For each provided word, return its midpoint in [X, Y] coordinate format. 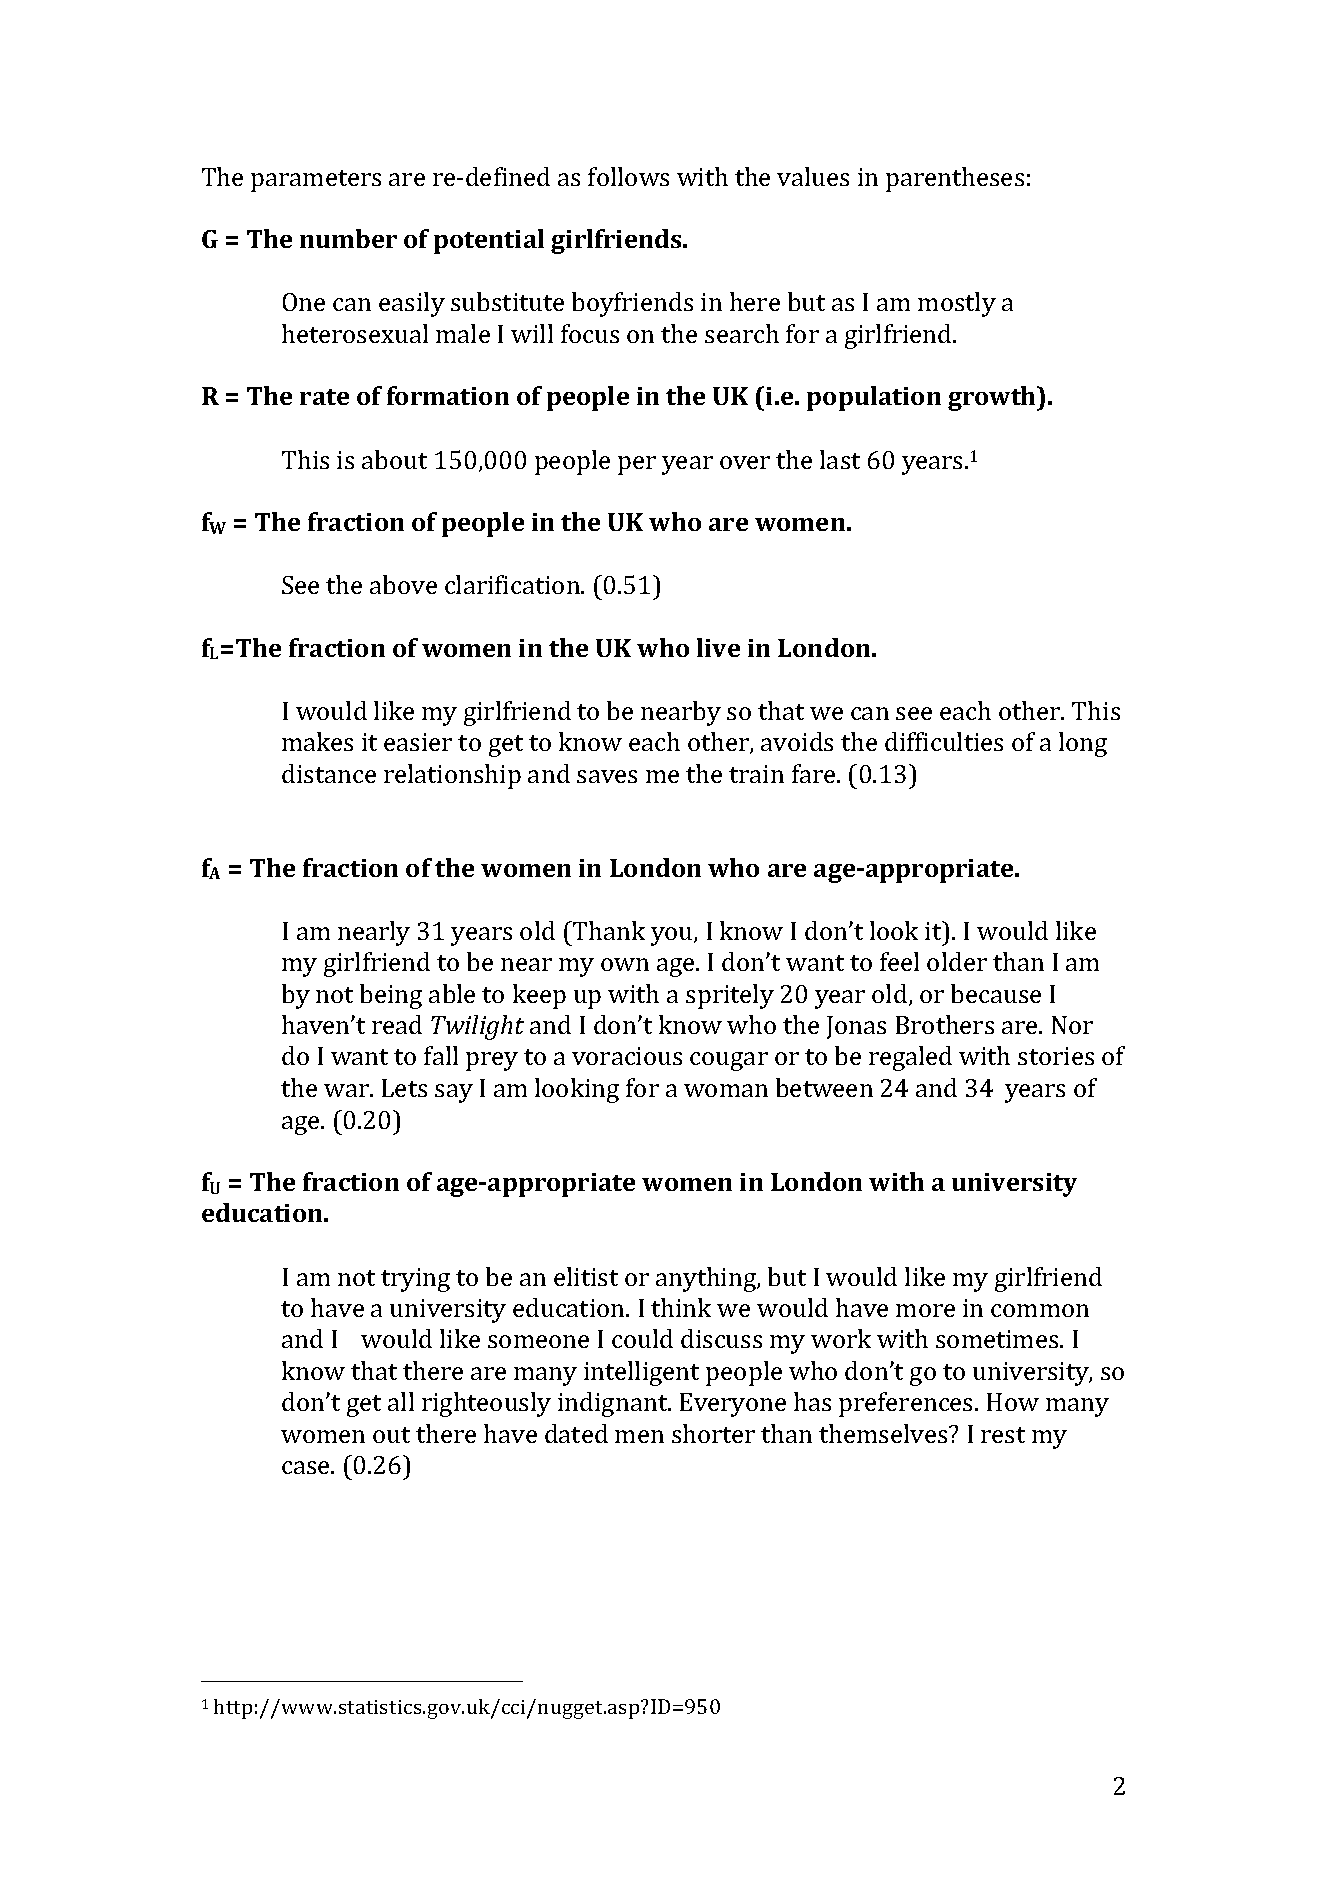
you [673, 936]
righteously [486, 1404]
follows [628, 176]
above [403, 584]
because [996, 993]
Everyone [733, 1405]
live [718, 647]
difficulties [944, 741]
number [348, 238]
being [391, 996]
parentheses [955, 179]
